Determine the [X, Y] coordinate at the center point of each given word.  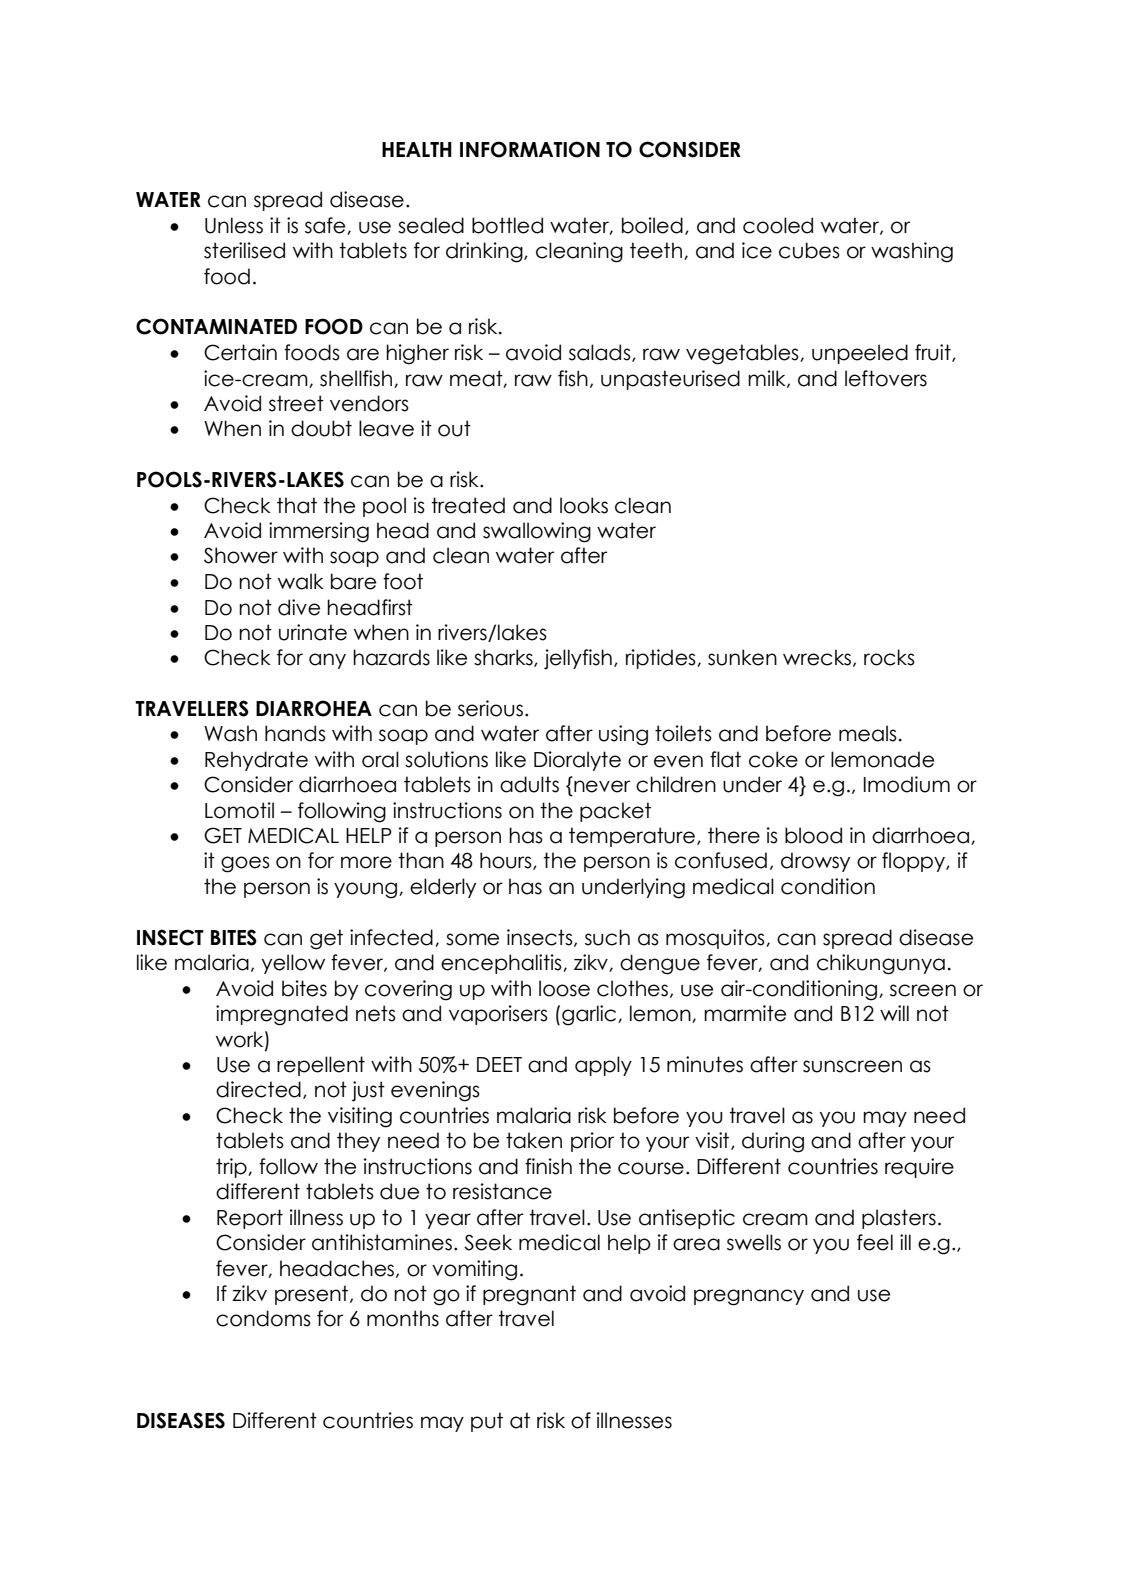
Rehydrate [256, 761]
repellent [321, 1066]
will [894, 1013]
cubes [809, 250]
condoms [263, 1318]
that [297, 505]
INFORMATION [530, 149]
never [602, 786]
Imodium [907, 784]
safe [326, 226]
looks [584, 505]
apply [603, 1066]
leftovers [886, 378]
